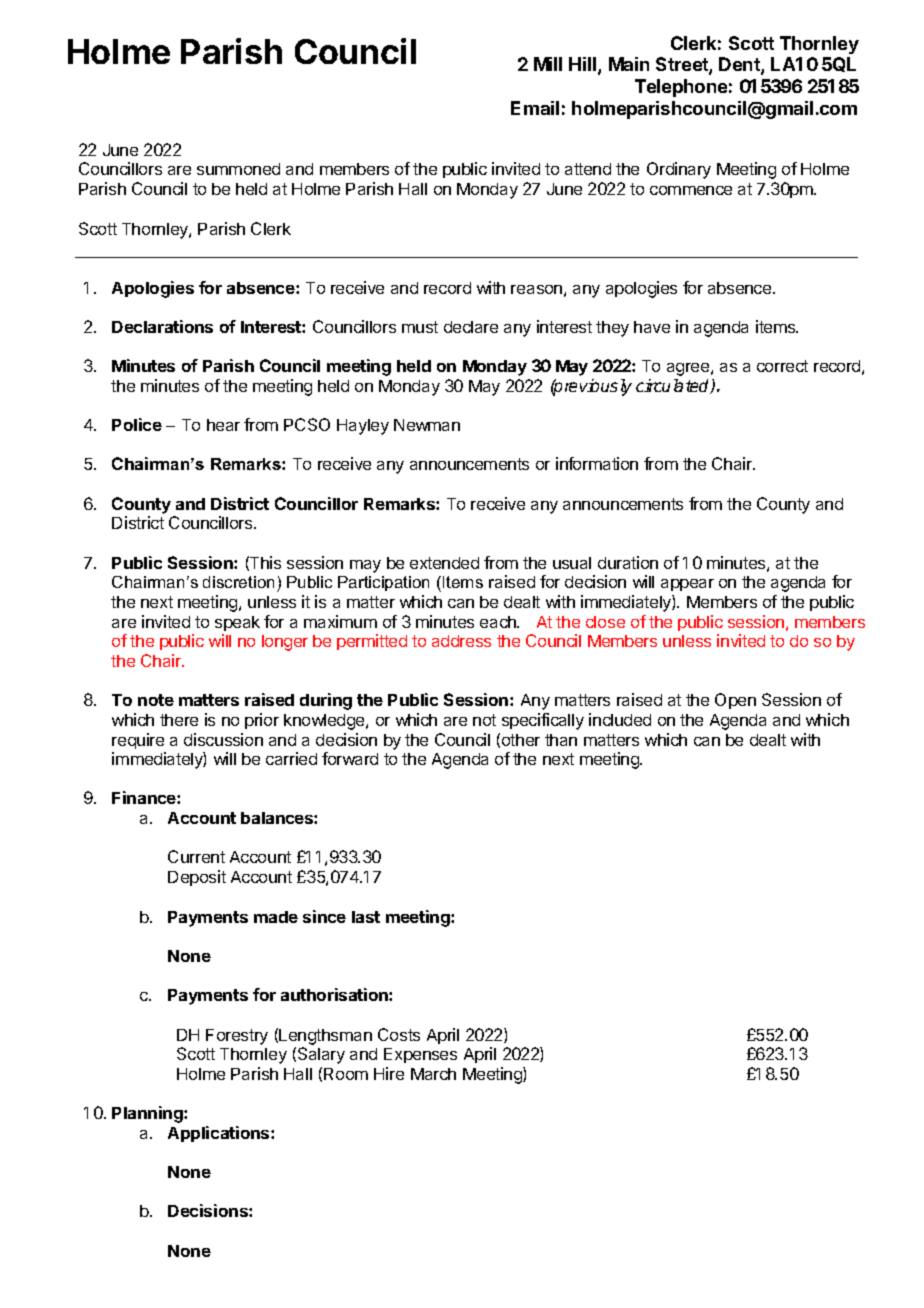 The image size is (924, 1308). Describe the element at coordinates (366, 917) in the screenshot. I see `last` at that location.
